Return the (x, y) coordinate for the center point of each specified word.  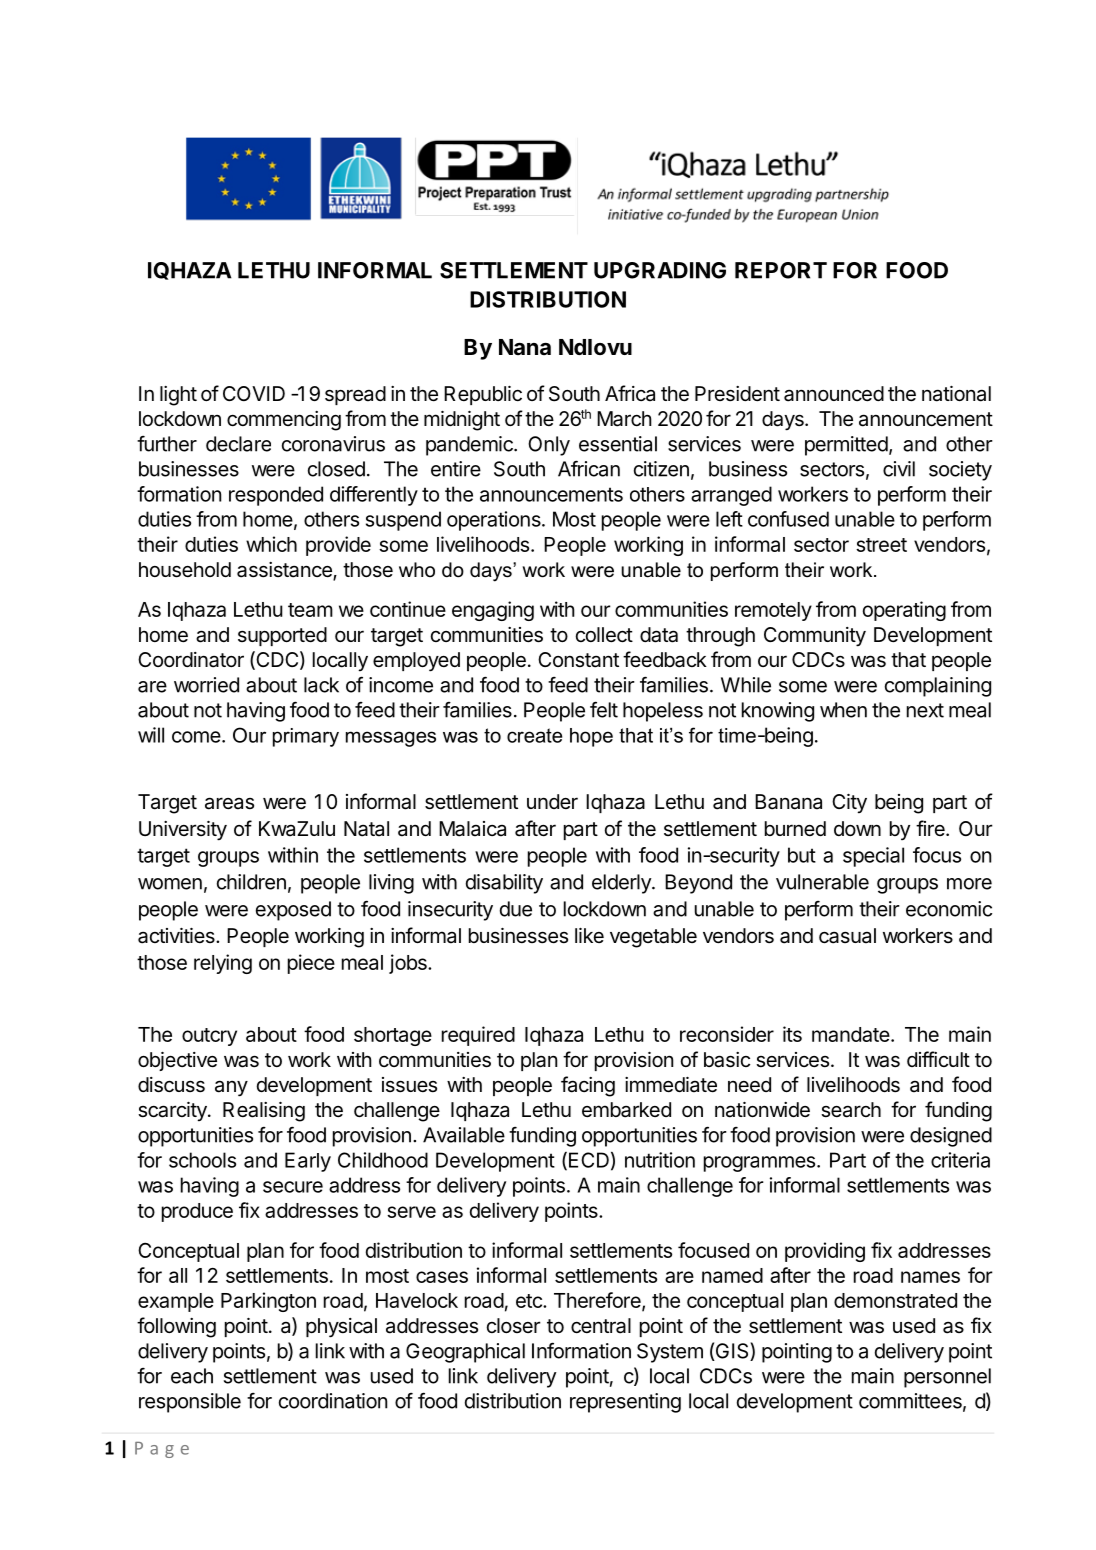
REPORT (781, 270)
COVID (254, 393)
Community (815, 637)
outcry (209, 1037)
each (192, 1376)
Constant (578, 660)
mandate (852, 1034)
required (478, 1036)
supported (282, 636)
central (601, 1326)
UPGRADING (660, 270)
